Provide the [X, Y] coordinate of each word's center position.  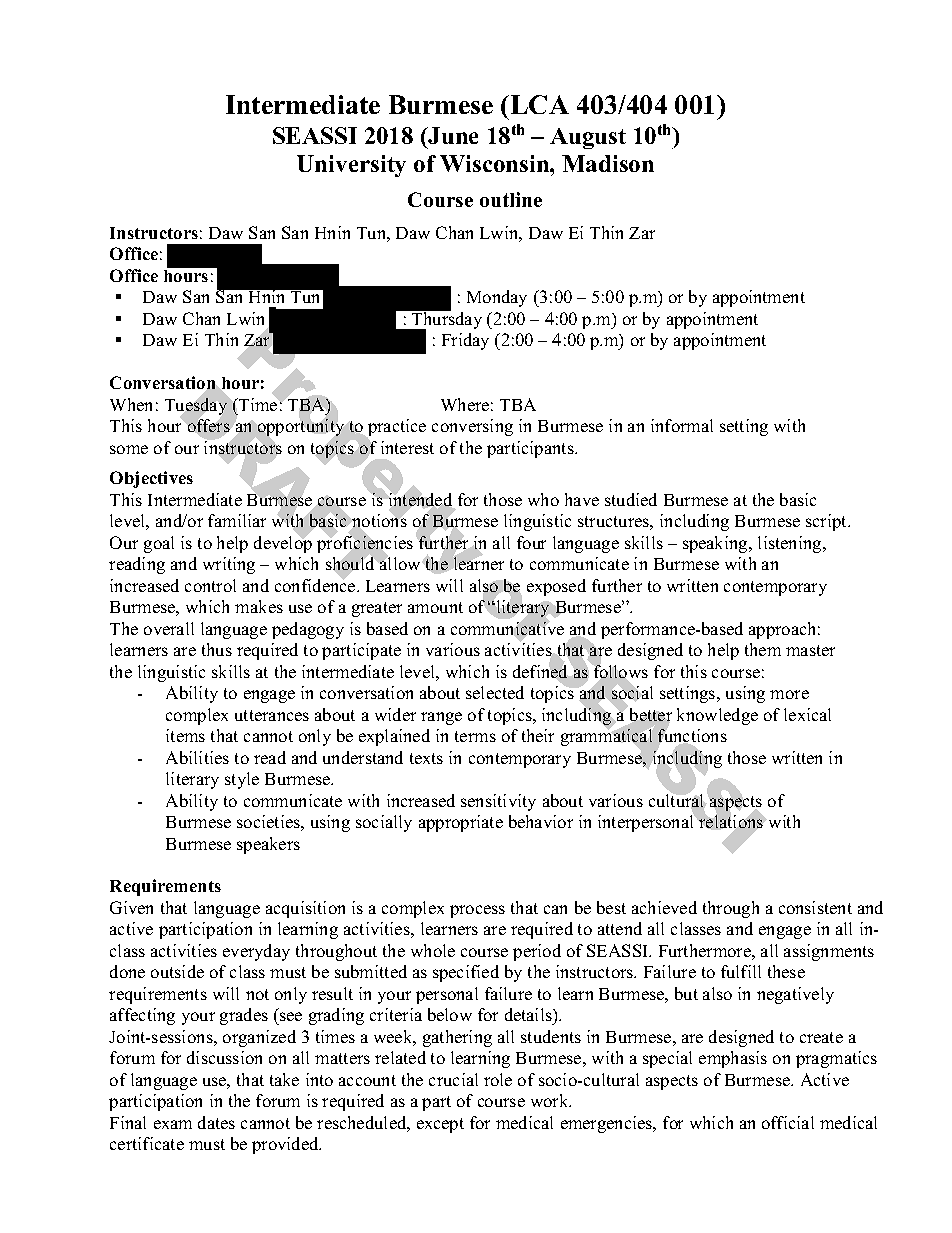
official [788, 1122]
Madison [608, 163]
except [440, 1125]
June [452, 135]
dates [216, 1122]
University [351, 166]
